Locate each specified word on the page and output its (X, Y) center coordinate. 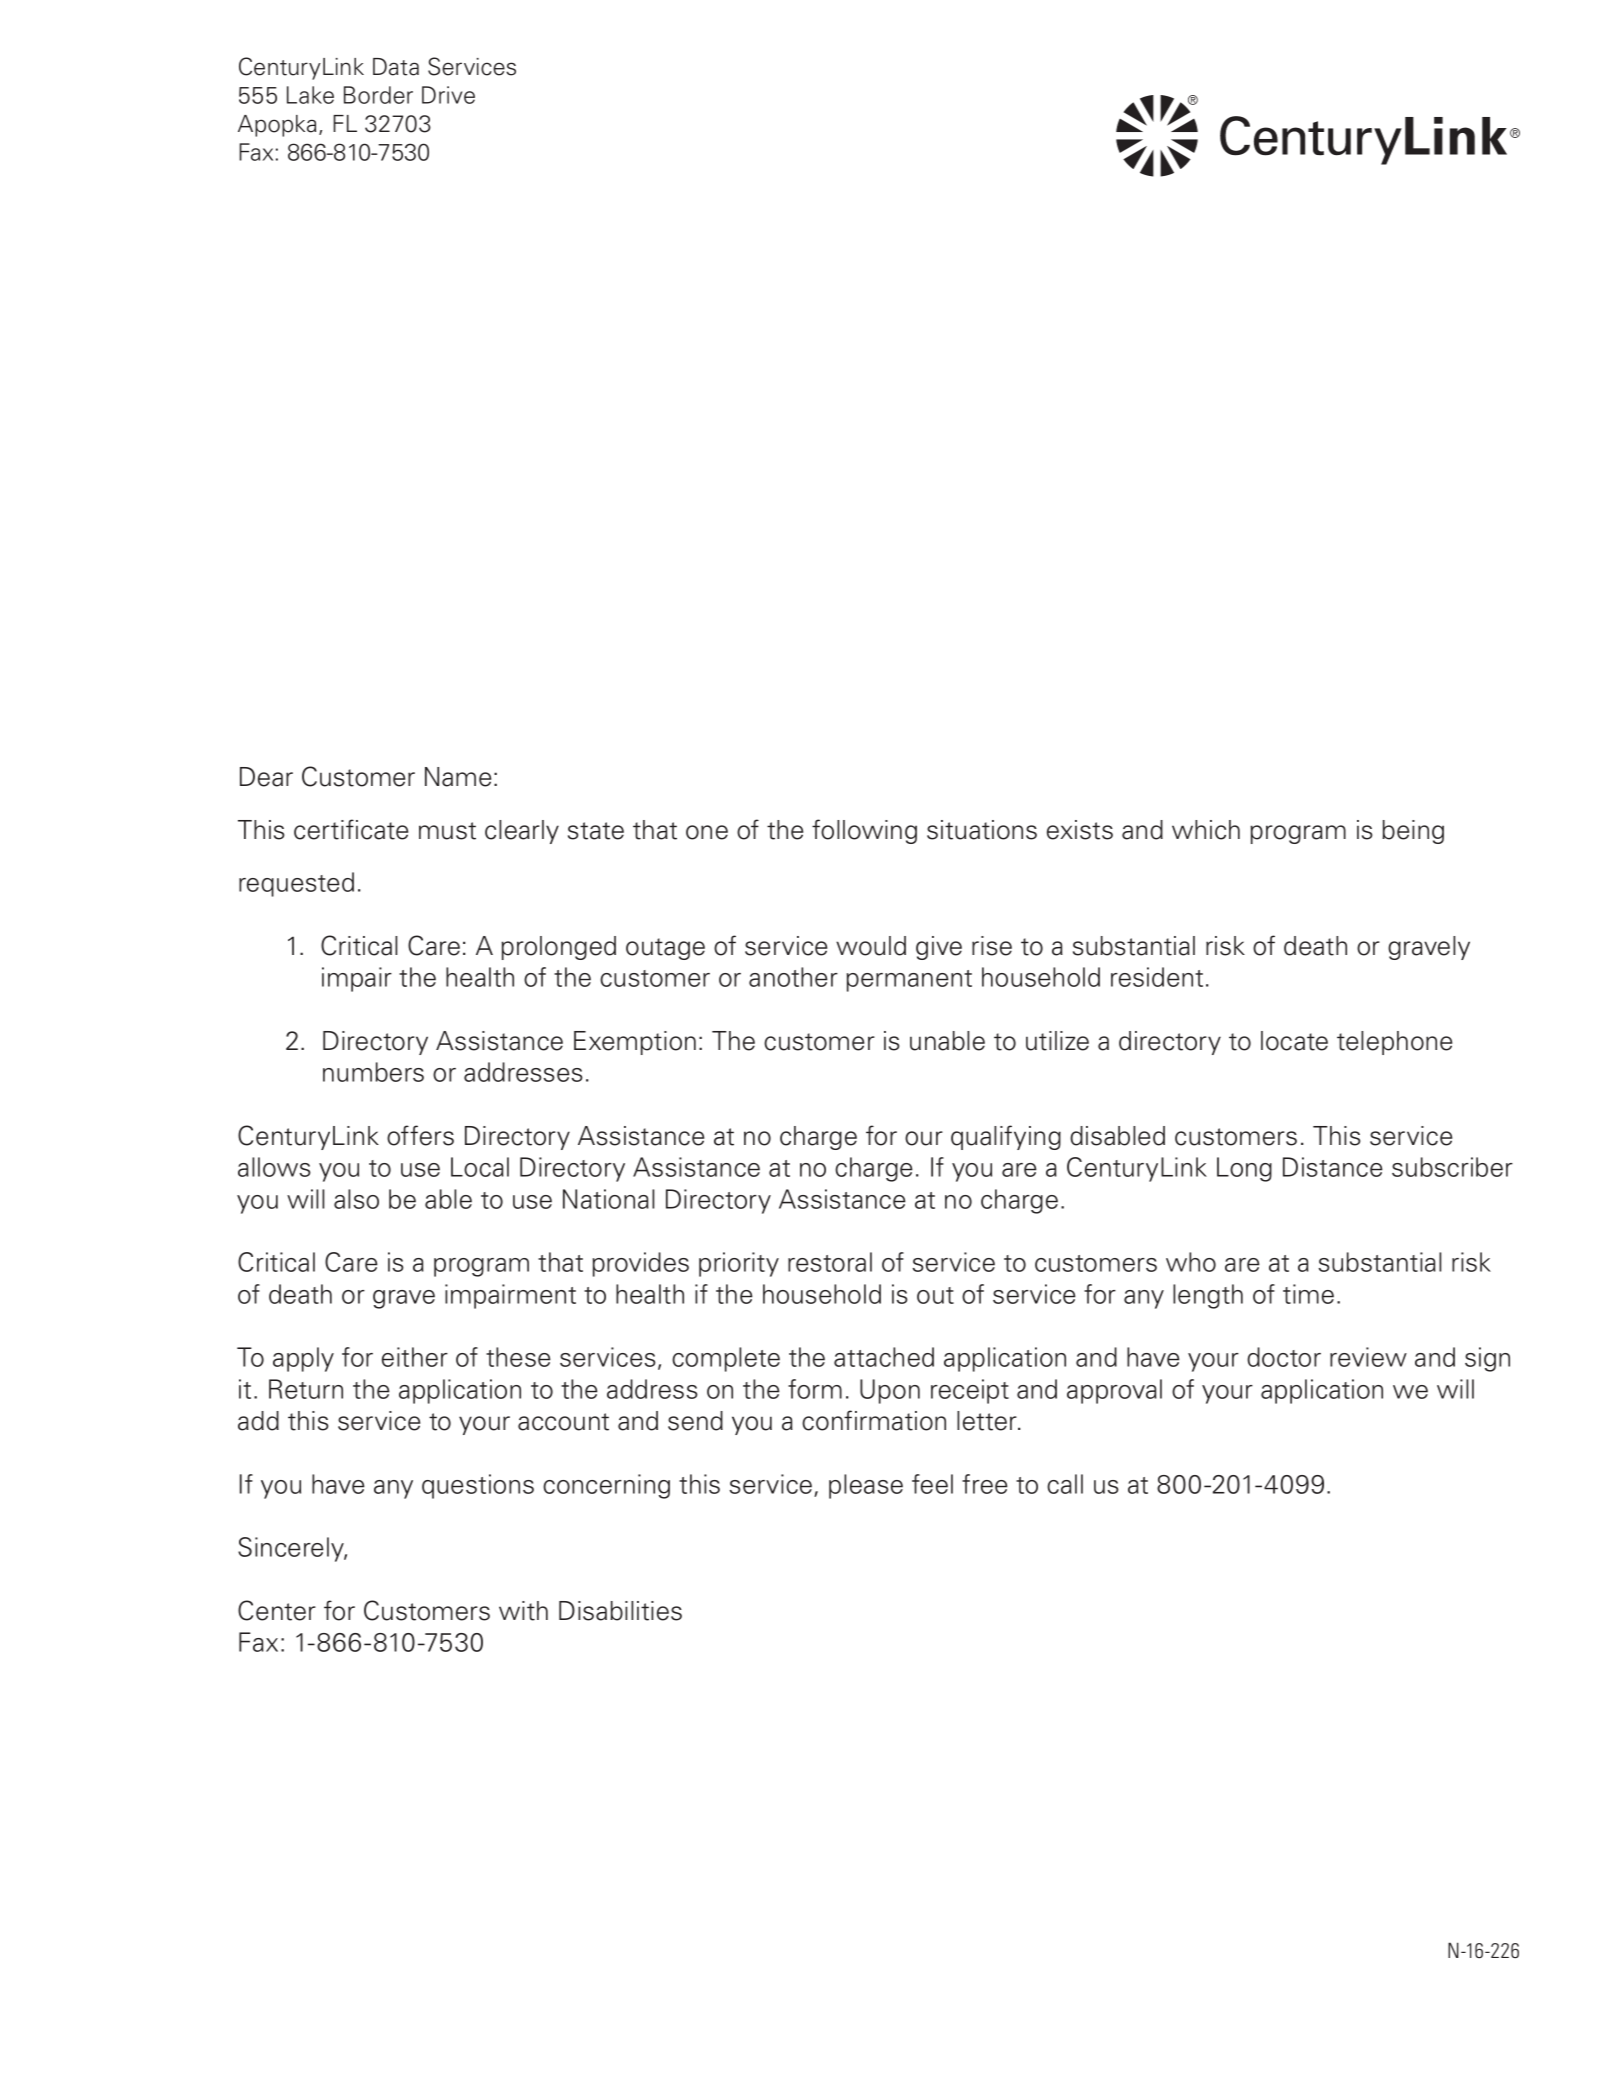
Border (378, 95)
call (1065, 1484)
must (447, 831)
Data (396, 67)
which (1206, 830)
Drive (448, 95)
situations (982, 830)
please (866, 1486)
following (864, 831)
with (523, 1611)
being (1413, 832)
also (356, 1199)
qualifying (1006, 1137)
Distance (1333, 1167)
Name (458, 777)
